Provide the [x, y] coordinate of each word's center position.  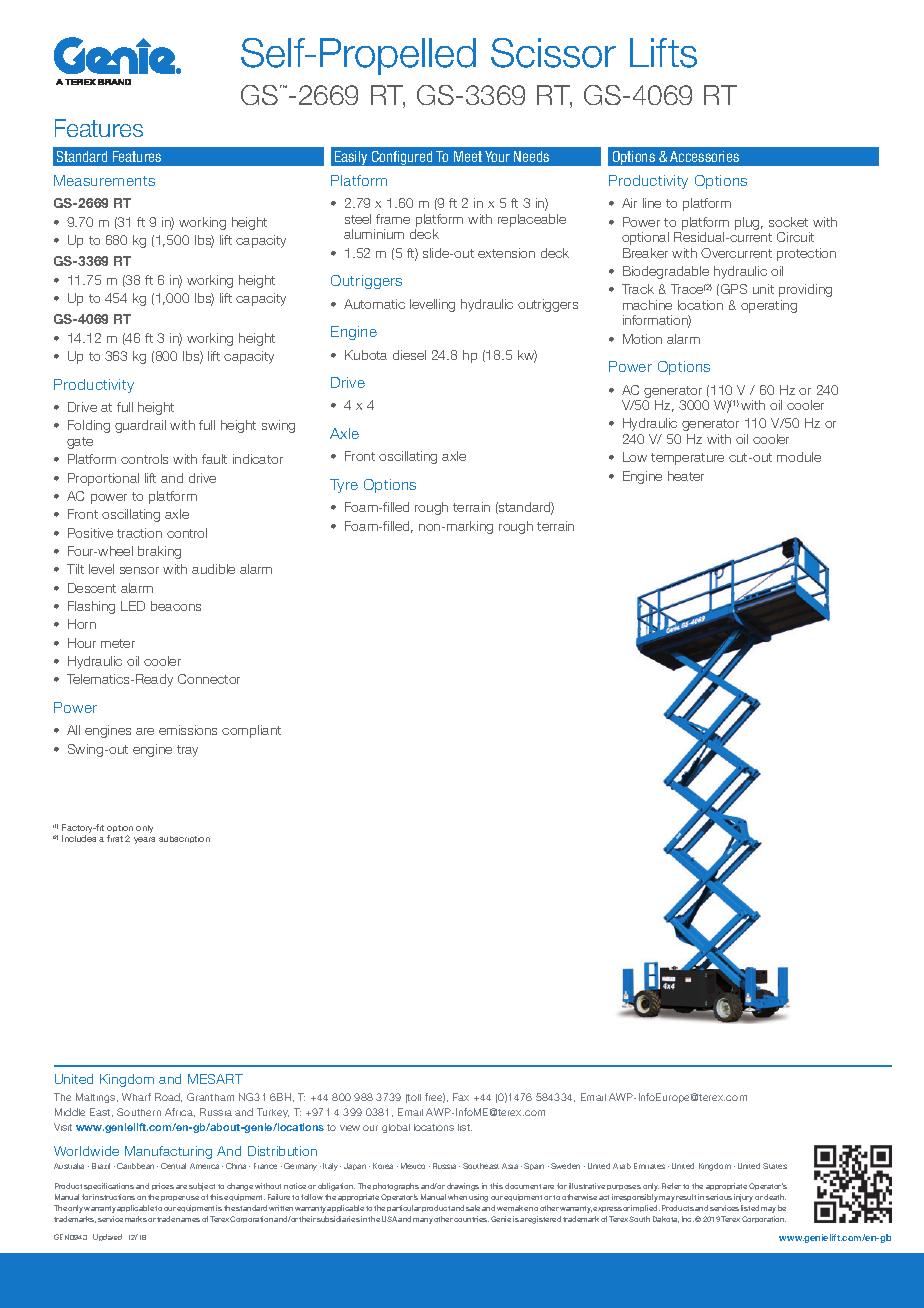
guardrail [140, 426]
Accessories [704, 156]
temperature [687, 459]
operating [769, 306]
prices [163, 1186]
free [435, 1098]
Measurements [104, 180]
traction [139, 533]
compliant [251, 731]
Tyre [344, 486]
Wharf [136, 1097]
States [775, 1166]
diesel [409, 355]
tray [187, 751]
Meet [468, 156]
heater [686, 476]
